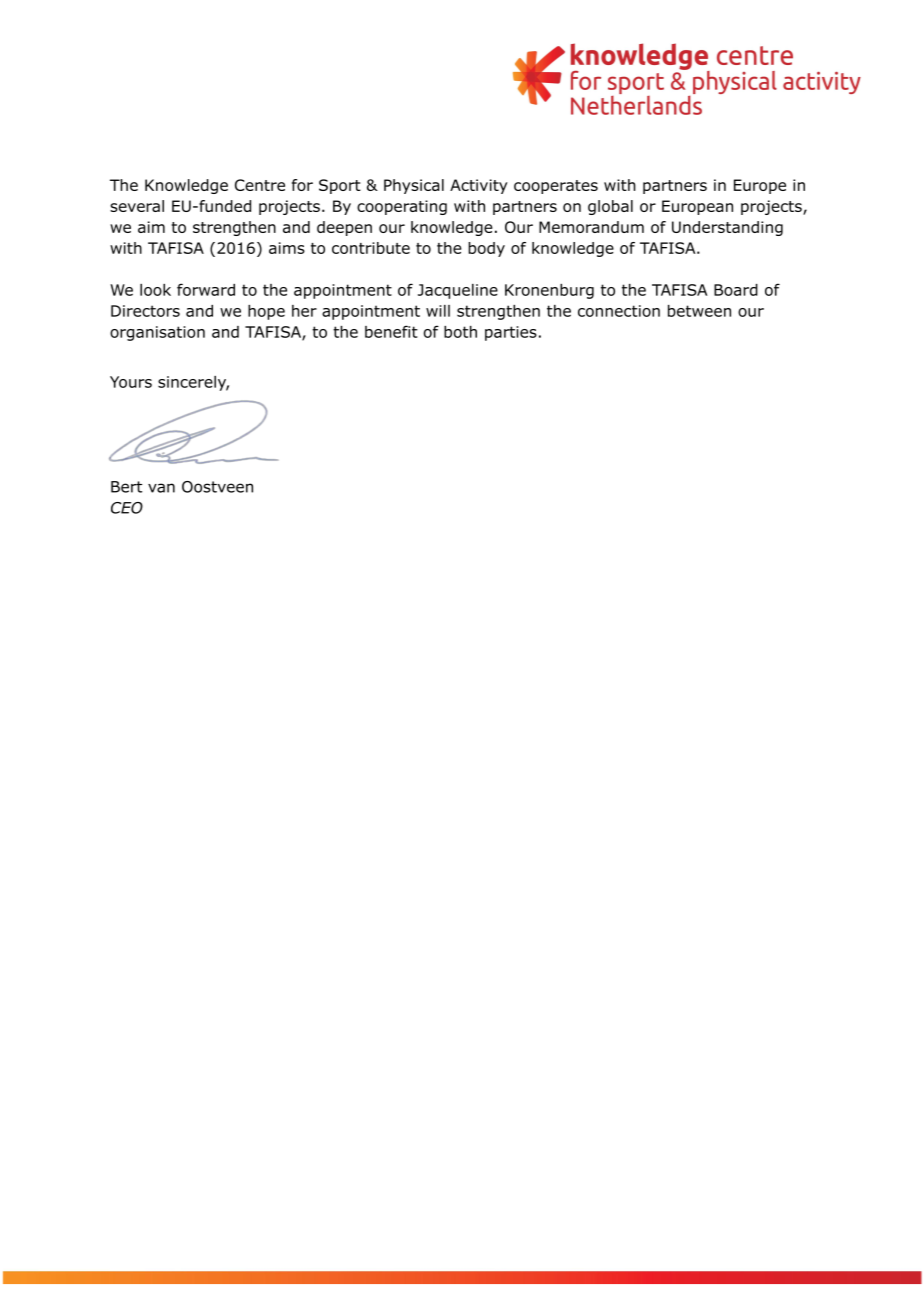  I want to click on Centre, so click(260, 185).
